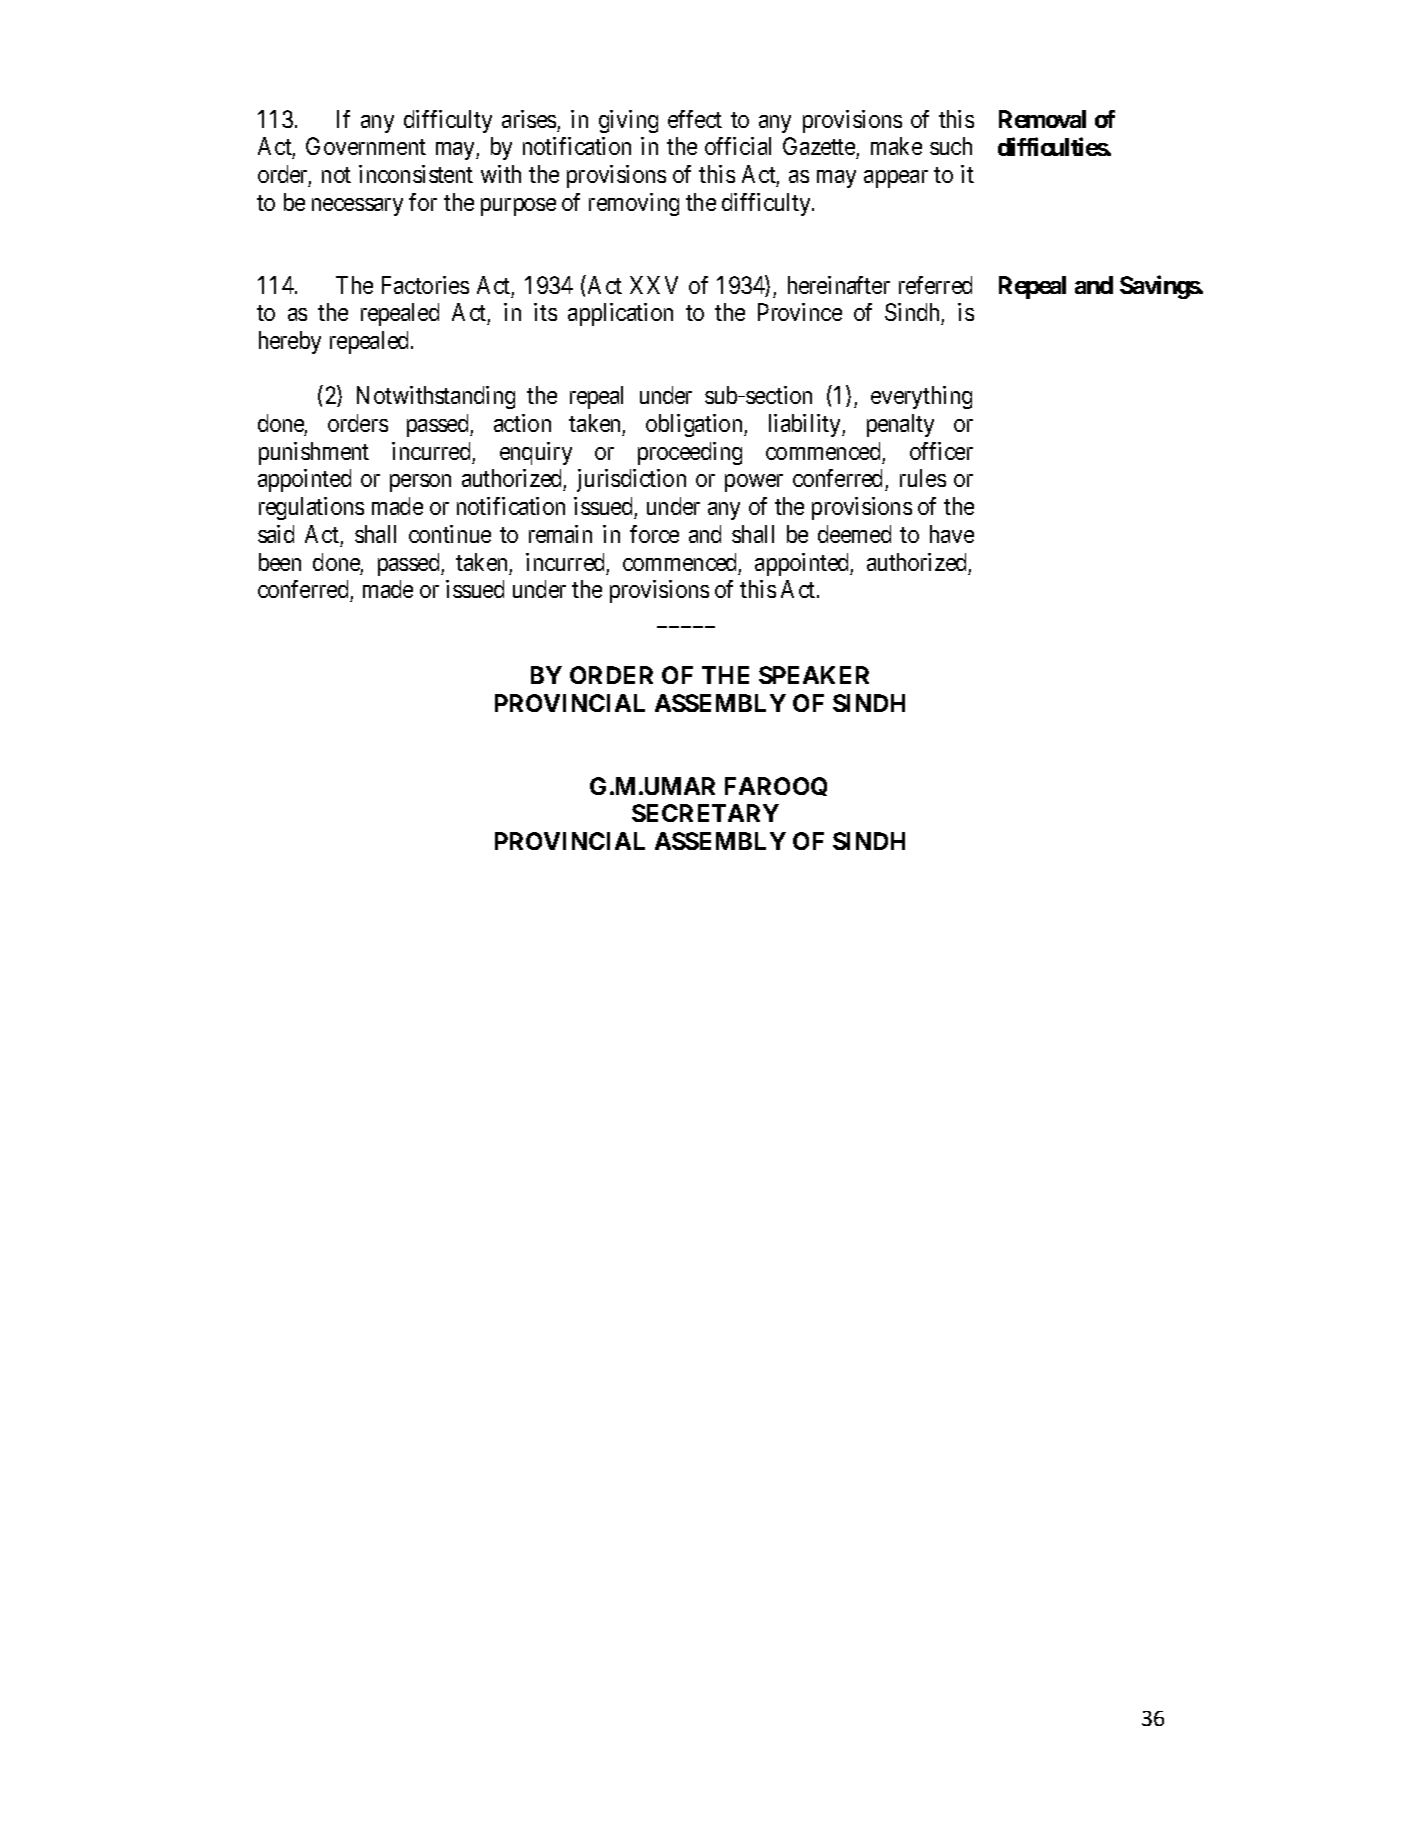  Describe the element at coordinates (941, 451) in the screenshot. I see `officer` at that location.
